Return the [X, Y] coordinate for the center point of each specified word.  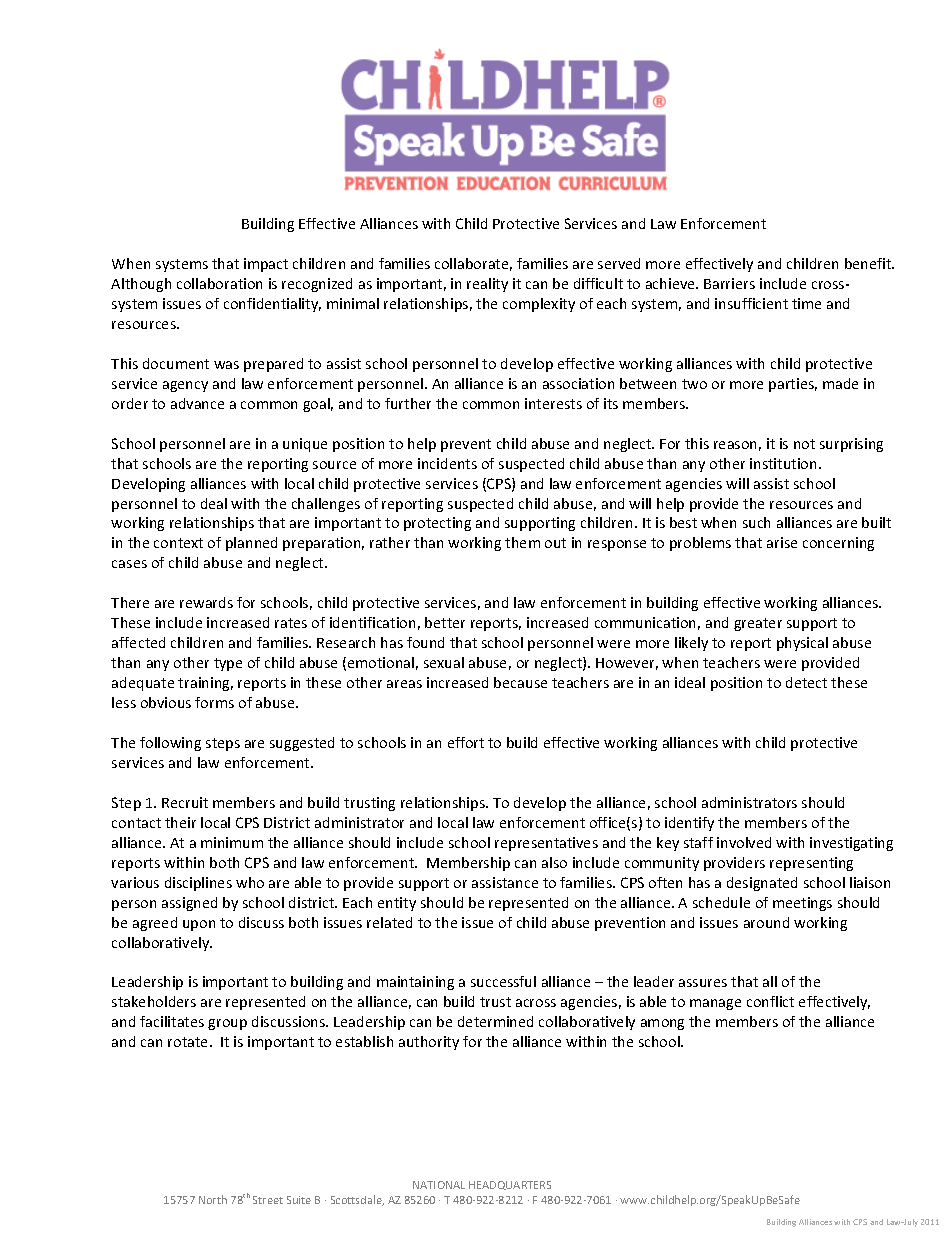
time [806, 303]
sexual [444, 662]
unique [305, 445]
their [180, 822]
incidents [447, 463]
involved [744, 842]
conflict [770, 1001]
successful [503, 981]
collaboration [219, 283]
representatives [546, 844]
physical [802, 644]
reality [487, 285]
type [228, 664]
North [213, 1199]
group [227, 1024]
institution [783, 463]
